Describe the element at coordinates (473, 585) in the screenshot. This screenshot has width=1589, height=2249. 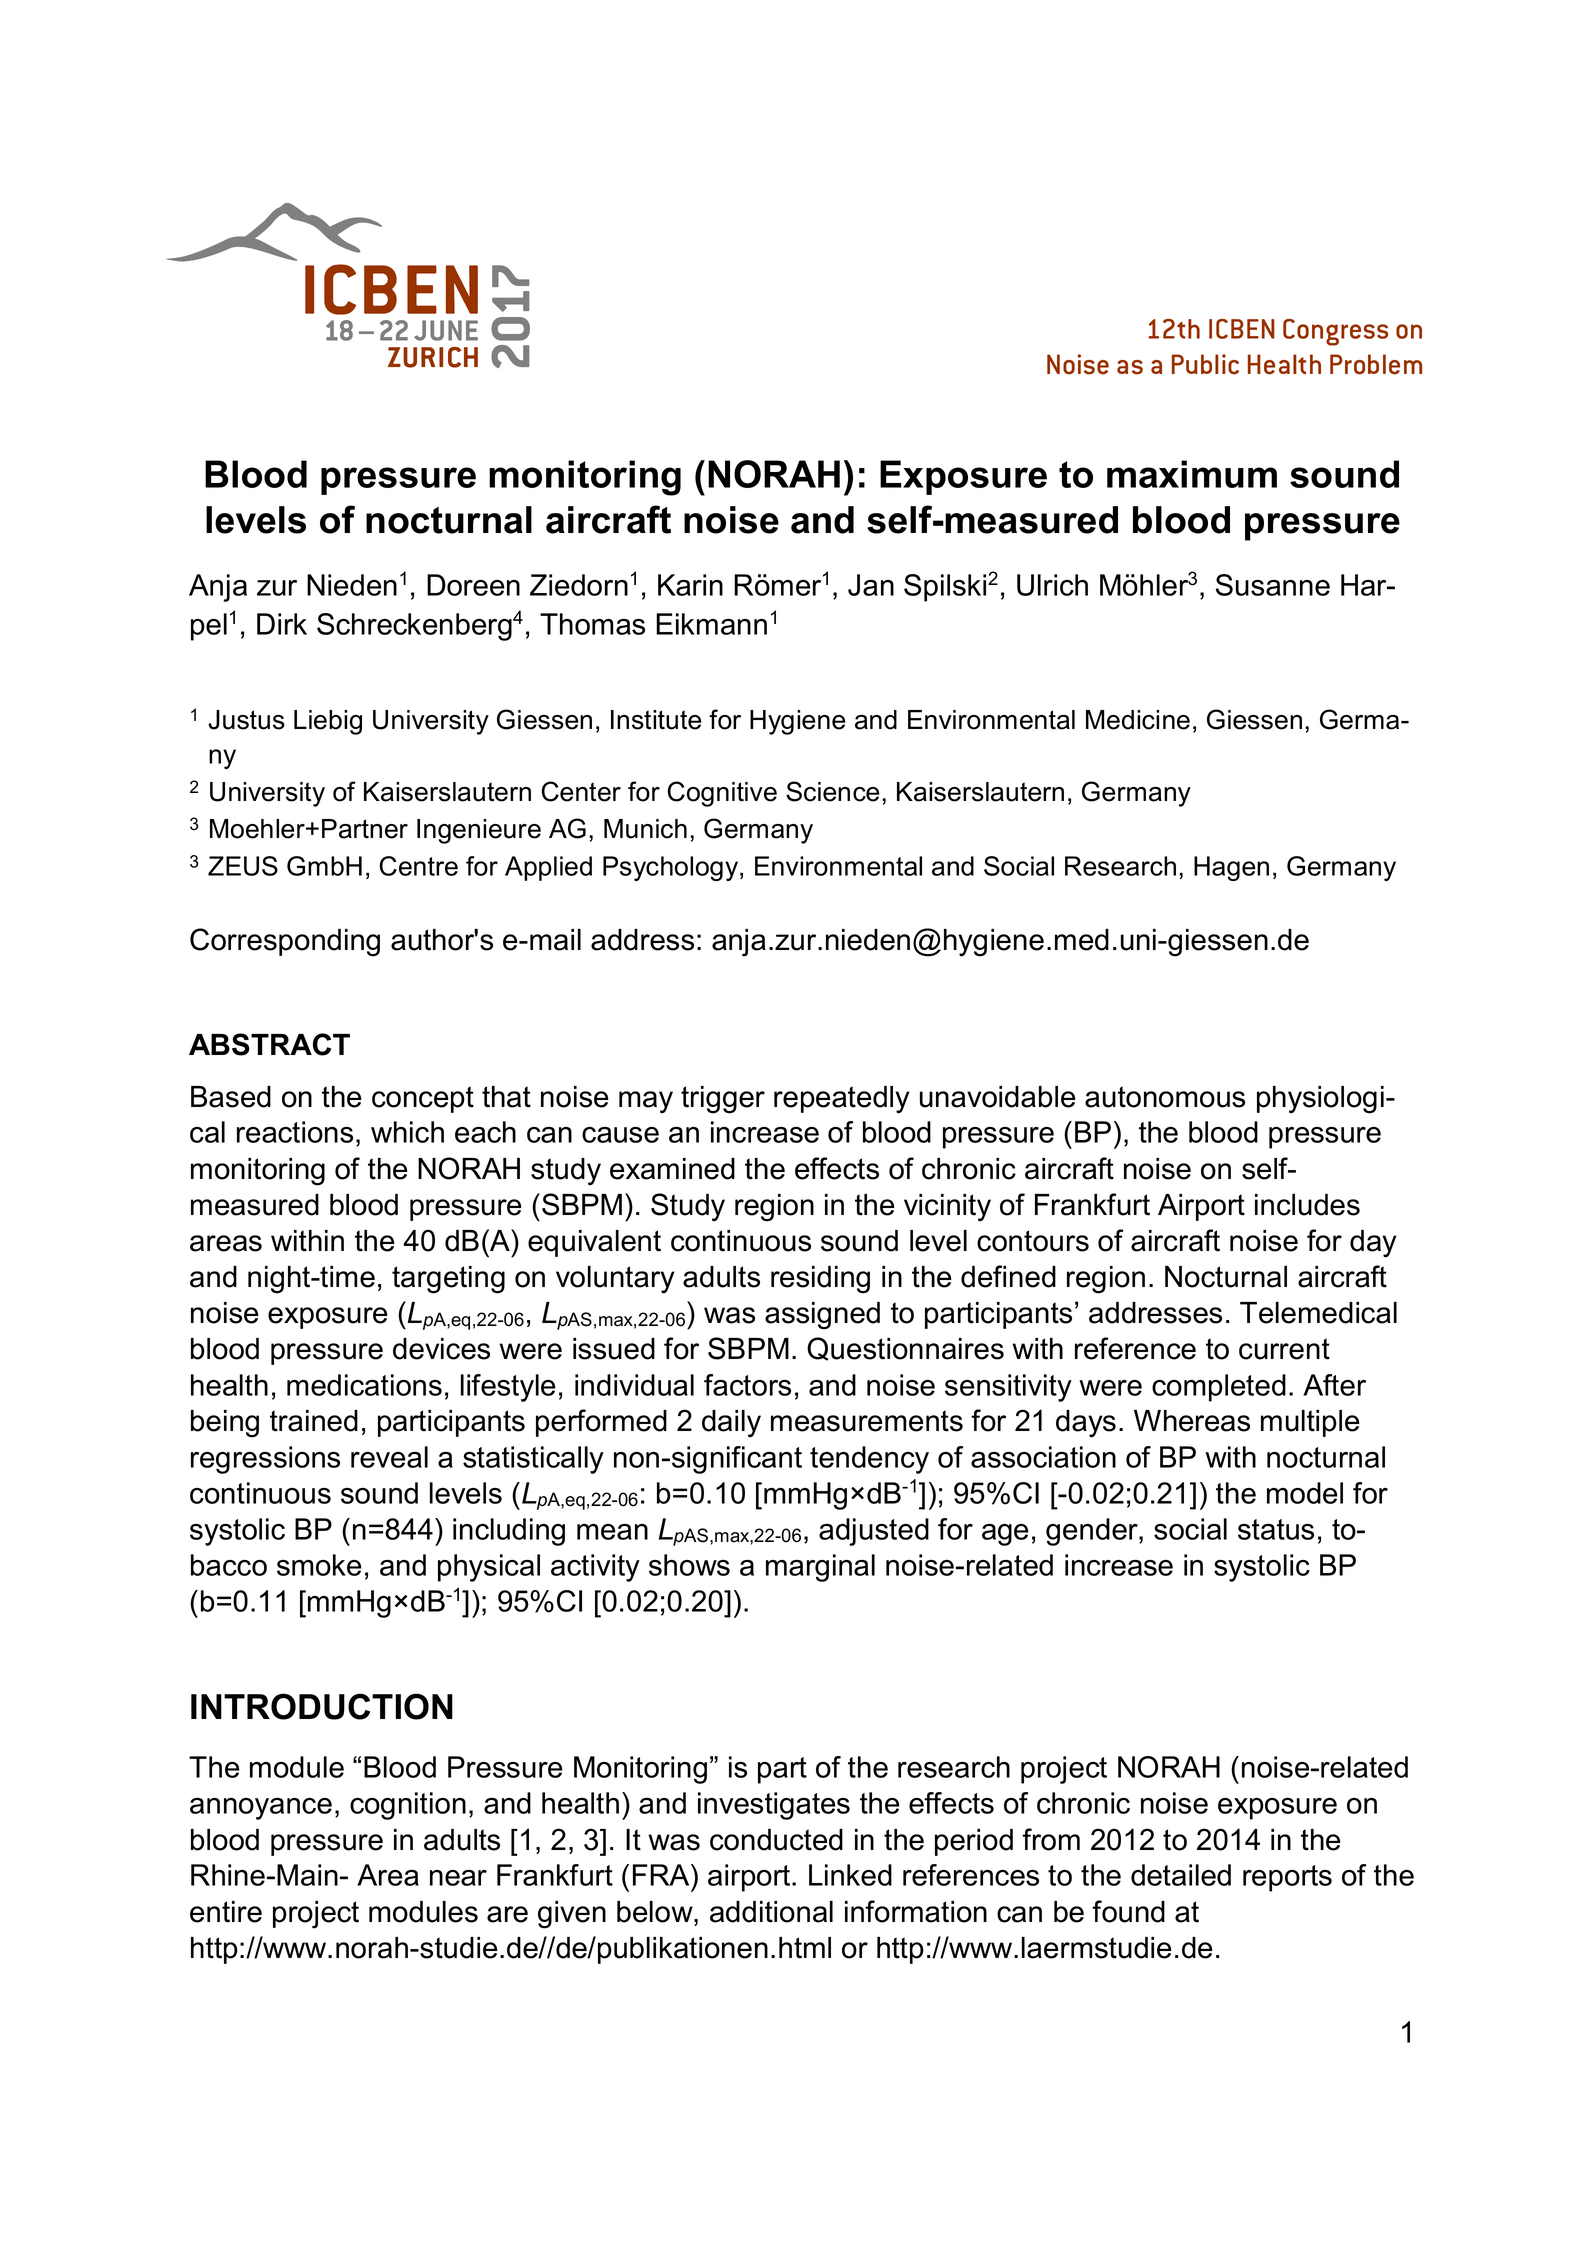
I see `Doreen` at that location.
